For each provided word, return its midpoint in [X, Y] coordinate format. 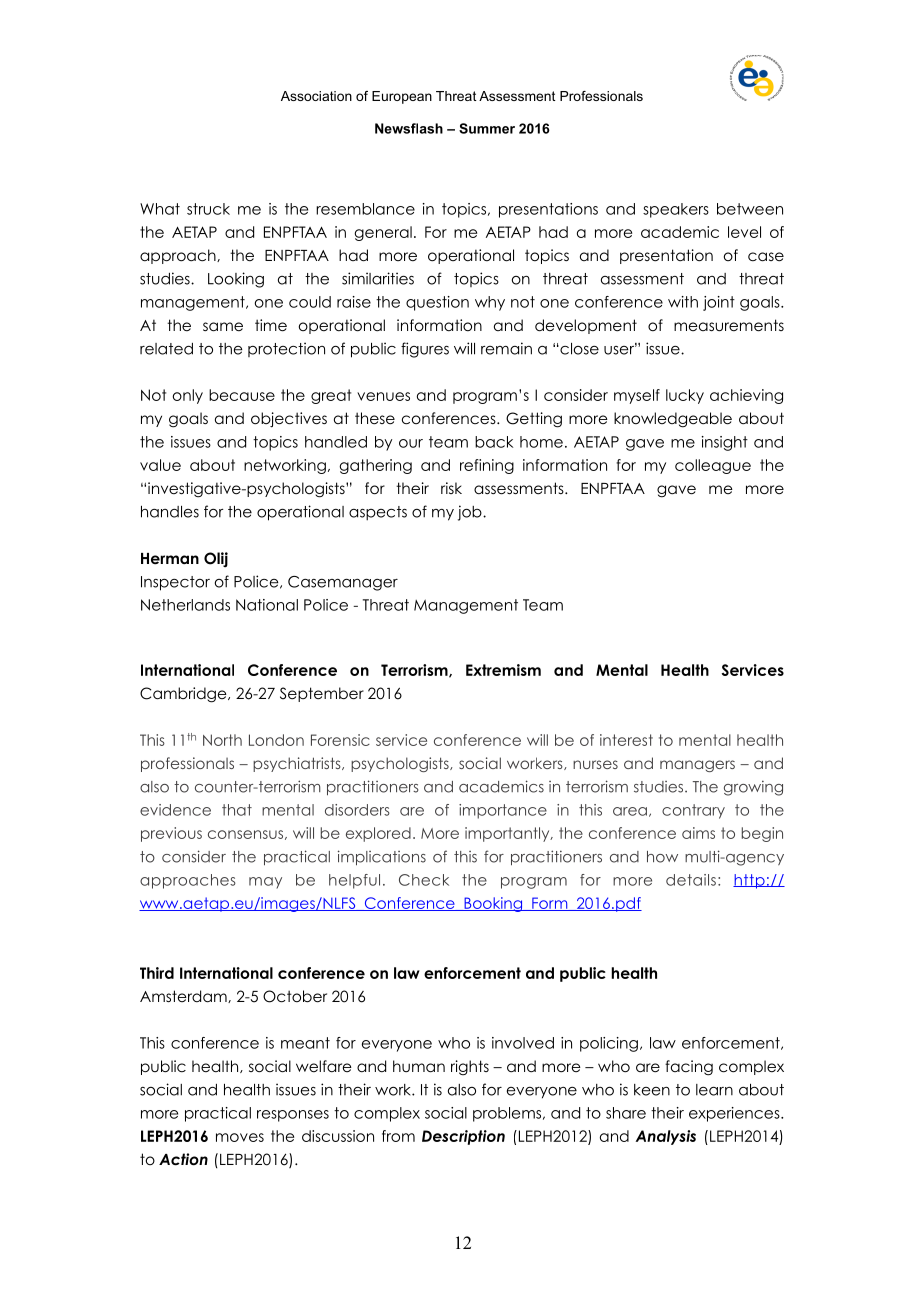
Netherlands [185, 605]
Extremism [503, 670]
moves [240, 1137]
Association [316, 96]
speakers [676, 210]
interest [626, 740]
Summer [487, 128]
